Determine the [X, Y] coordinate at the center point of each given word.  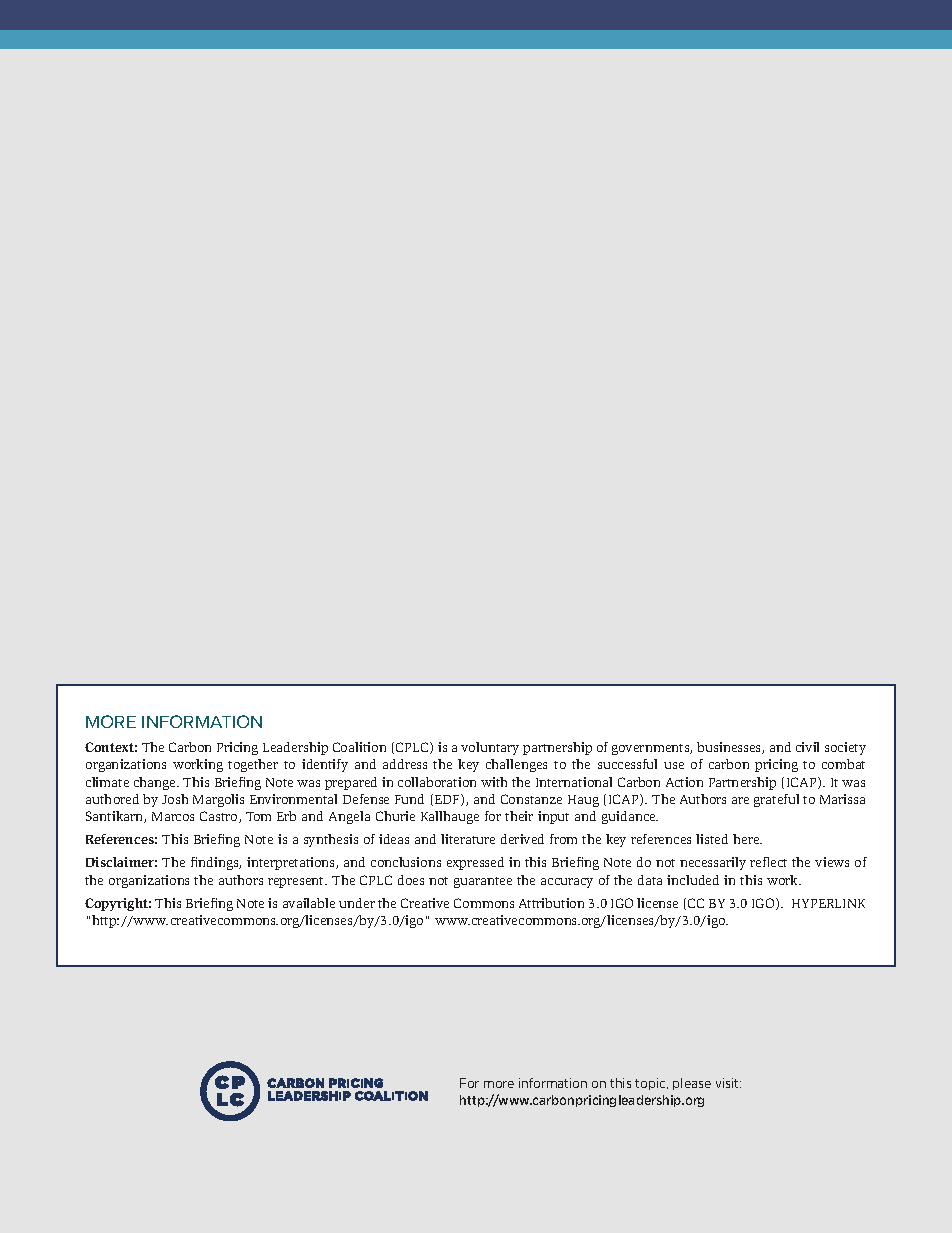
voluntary [490, 748]
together [253, 765]
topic [651, 1084]
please [692, 1084]
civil [807, 747]
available [309, 903]
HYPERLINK [828, 903]
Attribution [551, 903]
